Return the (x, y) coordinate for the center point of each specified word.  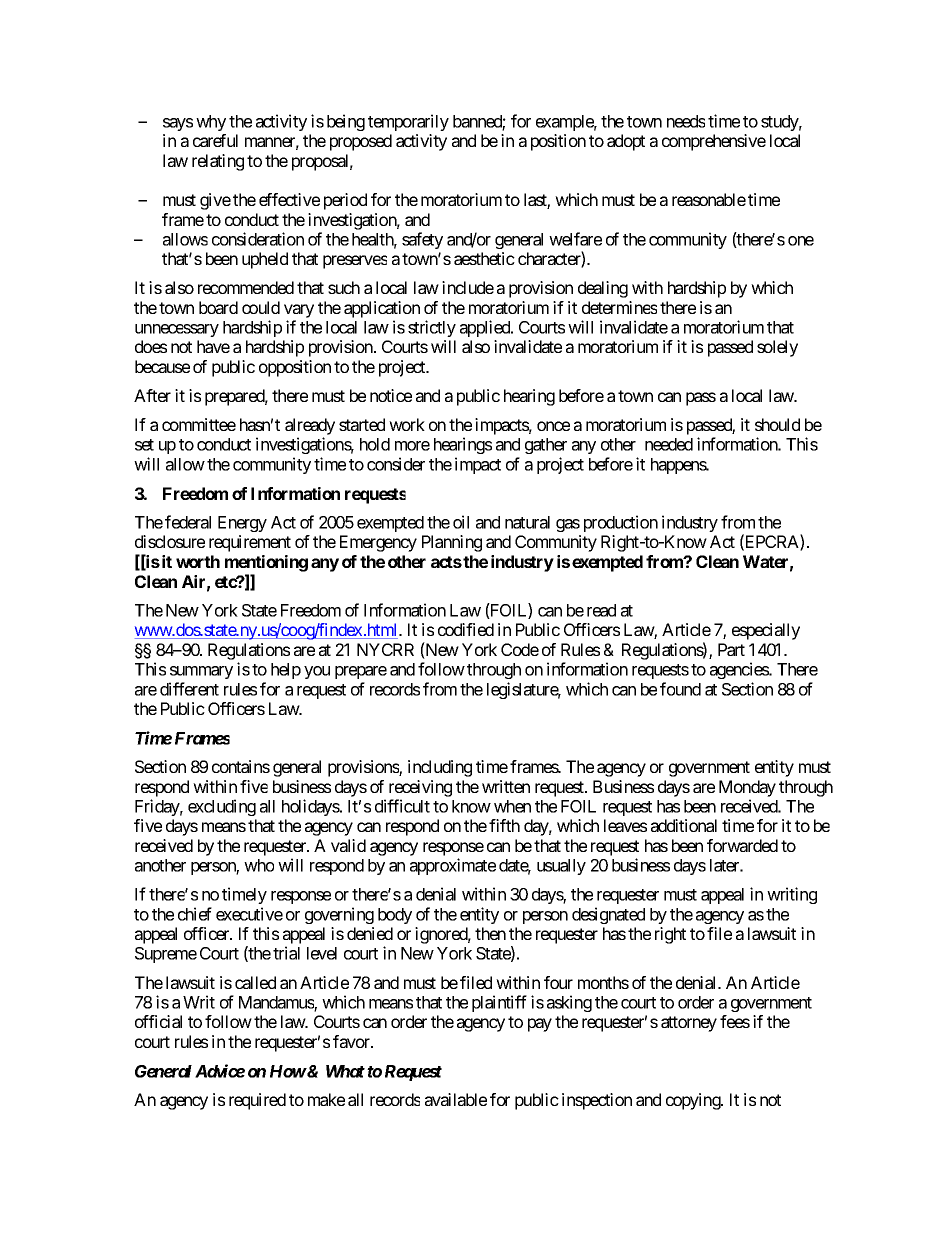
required (257, 1101)
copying (694, 1101)
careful (215, 140)
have (213, 346)
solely (777, 348)
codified (466, 629)
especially (766, 631)
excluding (222, 807)
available (456, 1099)
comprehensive (714, 142)
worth (198, 561)
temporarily (408, 122)
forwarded (742, 845)
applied (486, 328)
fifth (504, 825)
